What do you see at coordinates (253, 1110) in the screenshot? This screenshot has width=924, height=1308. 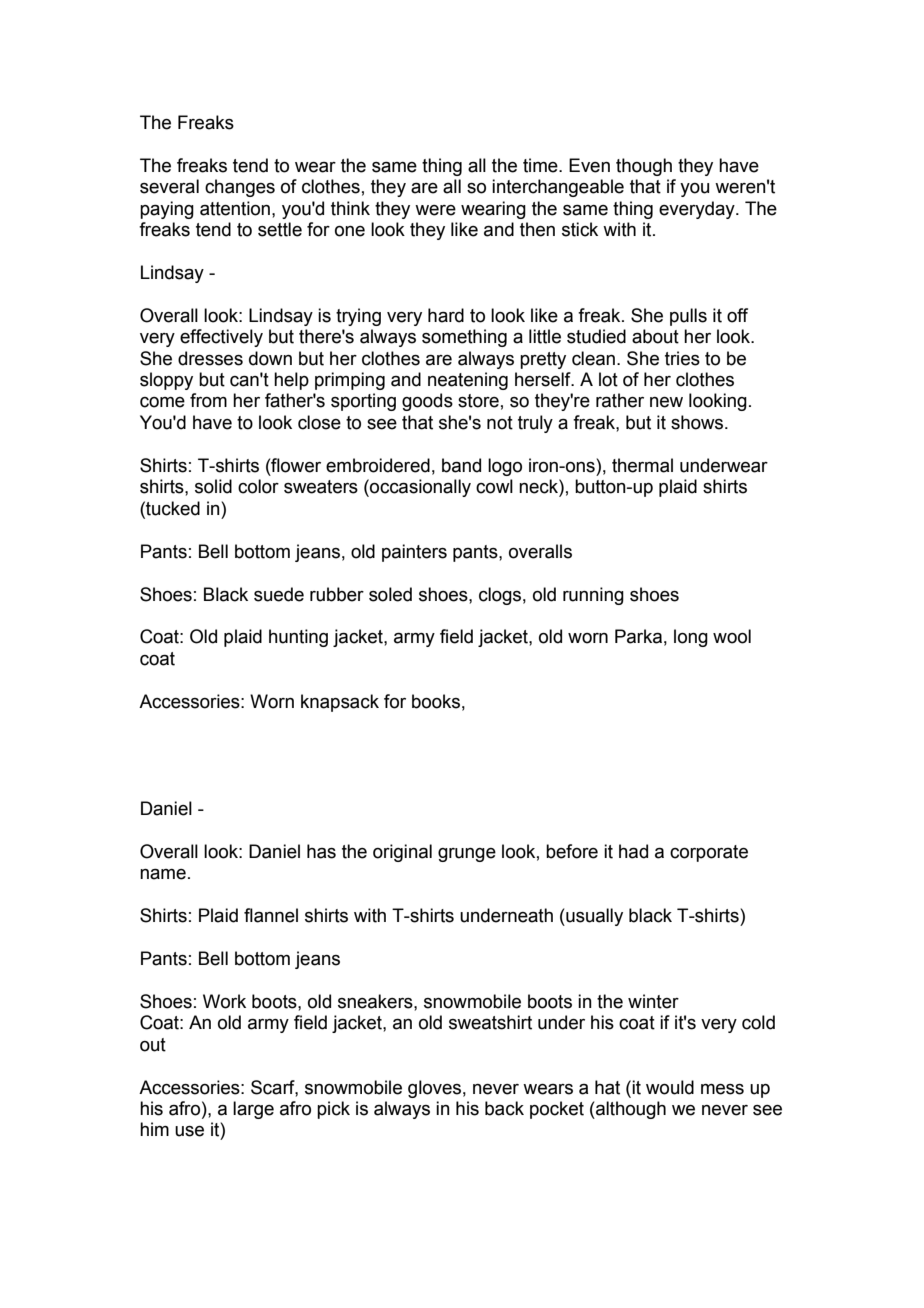 I see `large` at bounding box center [253, 1110].
